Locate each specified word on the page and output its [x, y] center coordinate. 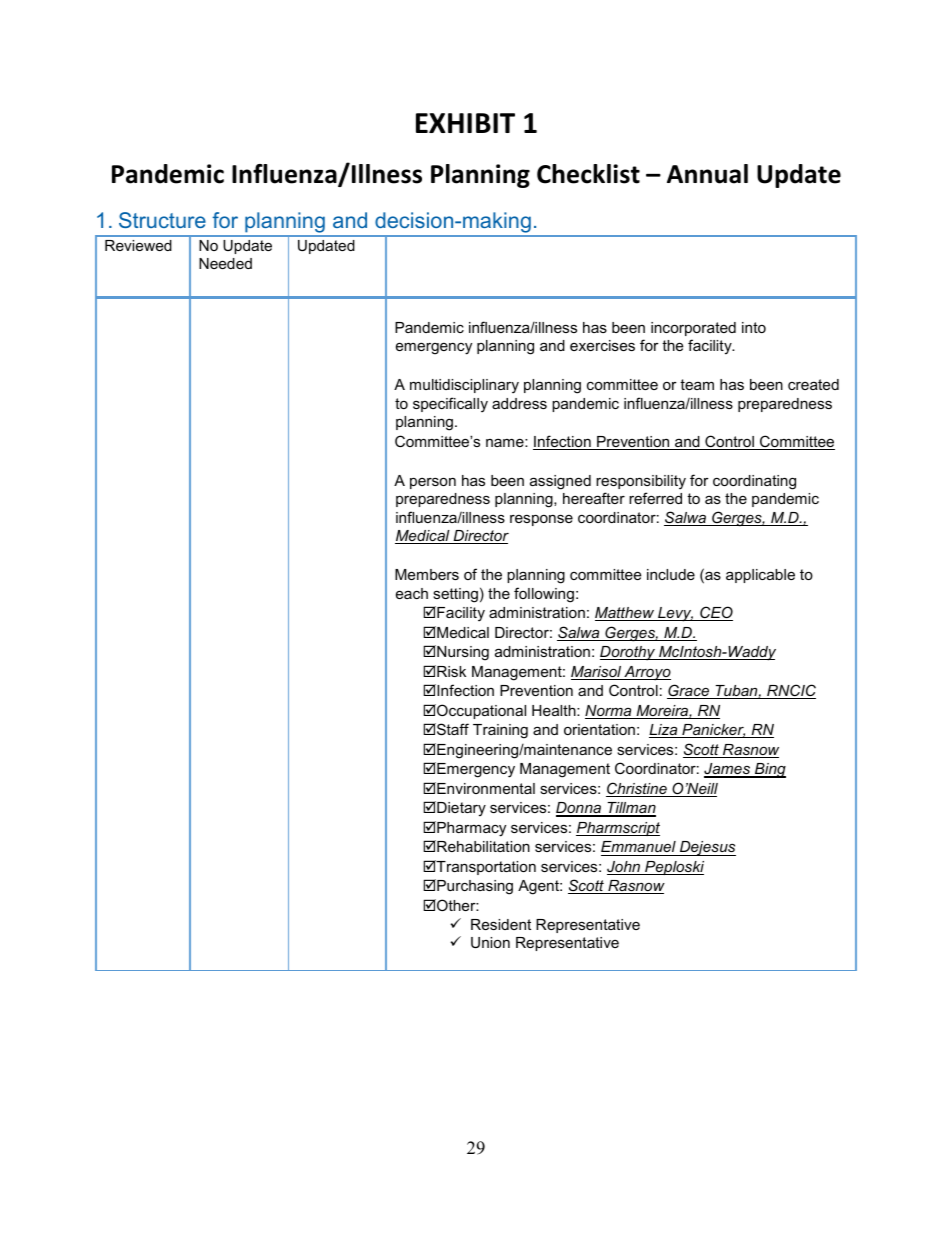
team [697, 384]
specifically [450, 405]
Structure [162, 220]
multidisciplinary [464, 386]
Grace [689, 691]
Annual [707, 174]
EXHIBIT [465, 123]
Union [490, 942]
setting [455, 595]
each [412, 593]
